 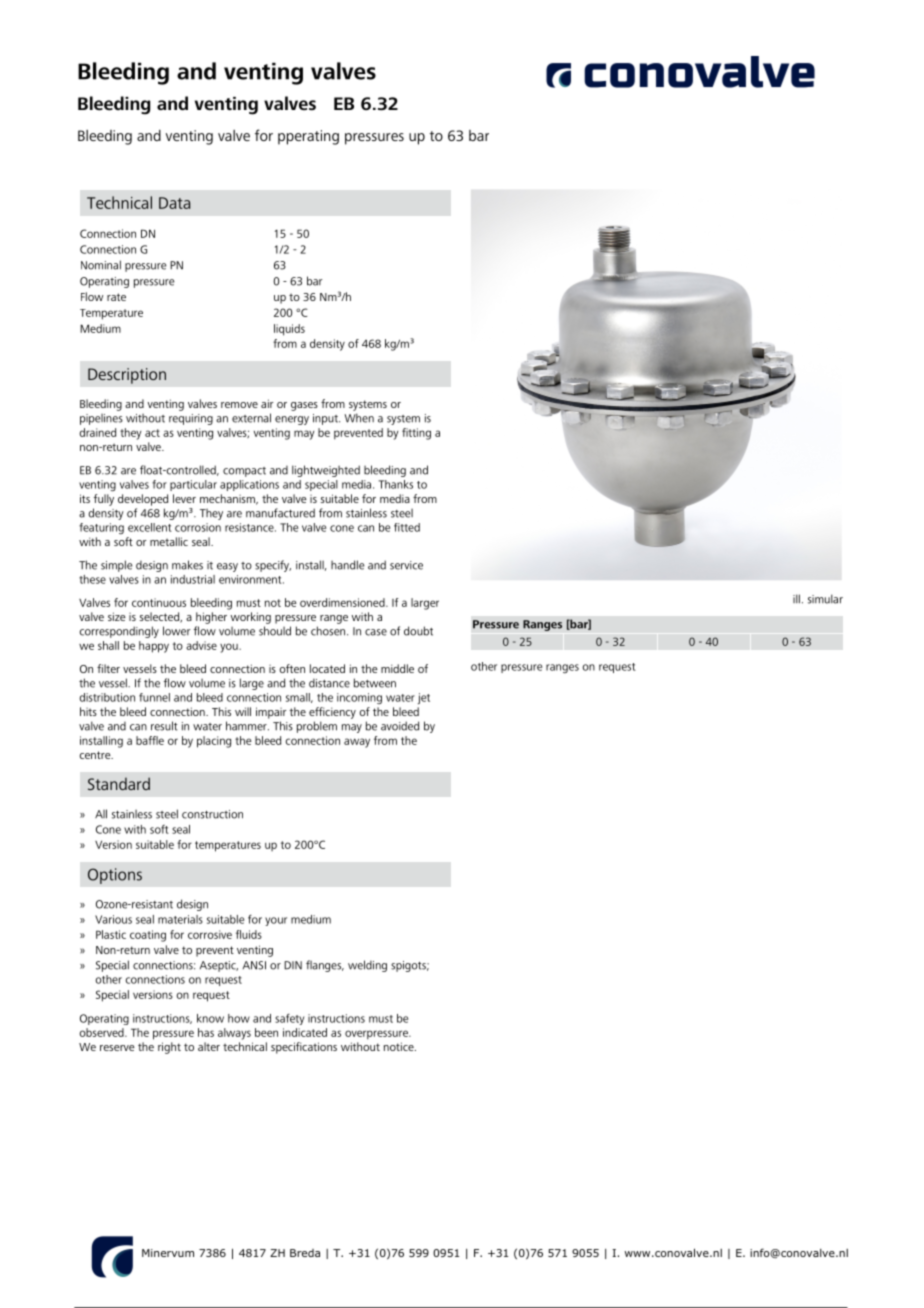 What do you see at coordinates (289, 330) in the screenshot?
I see `liquids` at bounding box center [289, 330].
